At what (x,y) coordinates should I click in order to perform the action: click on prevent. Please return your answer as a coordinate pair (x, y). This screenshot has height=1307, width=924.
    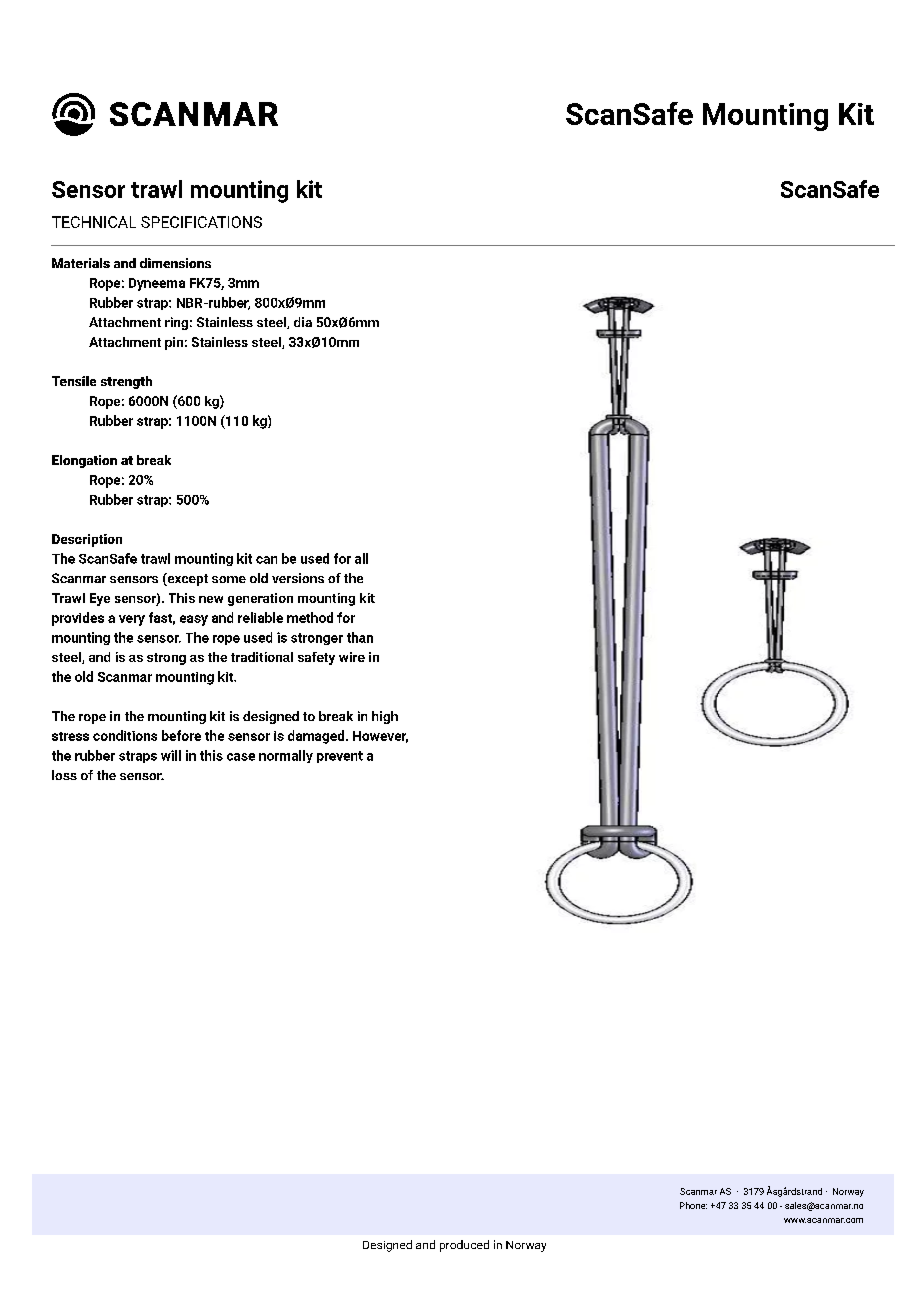
    Looking at the image, I should click on (340, 757).
